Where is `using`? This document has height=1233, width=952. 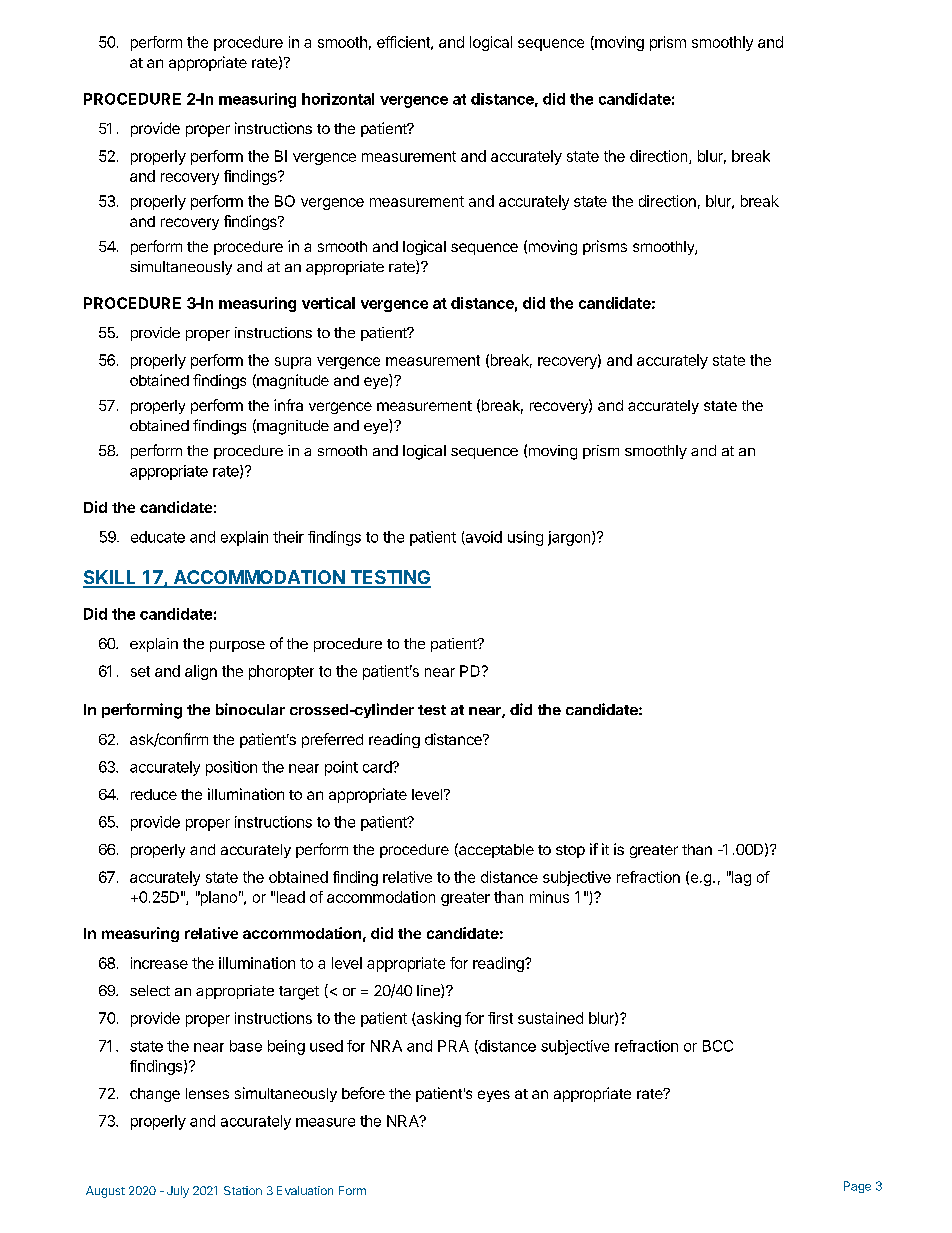 using is located at coordinates (525, 538).
